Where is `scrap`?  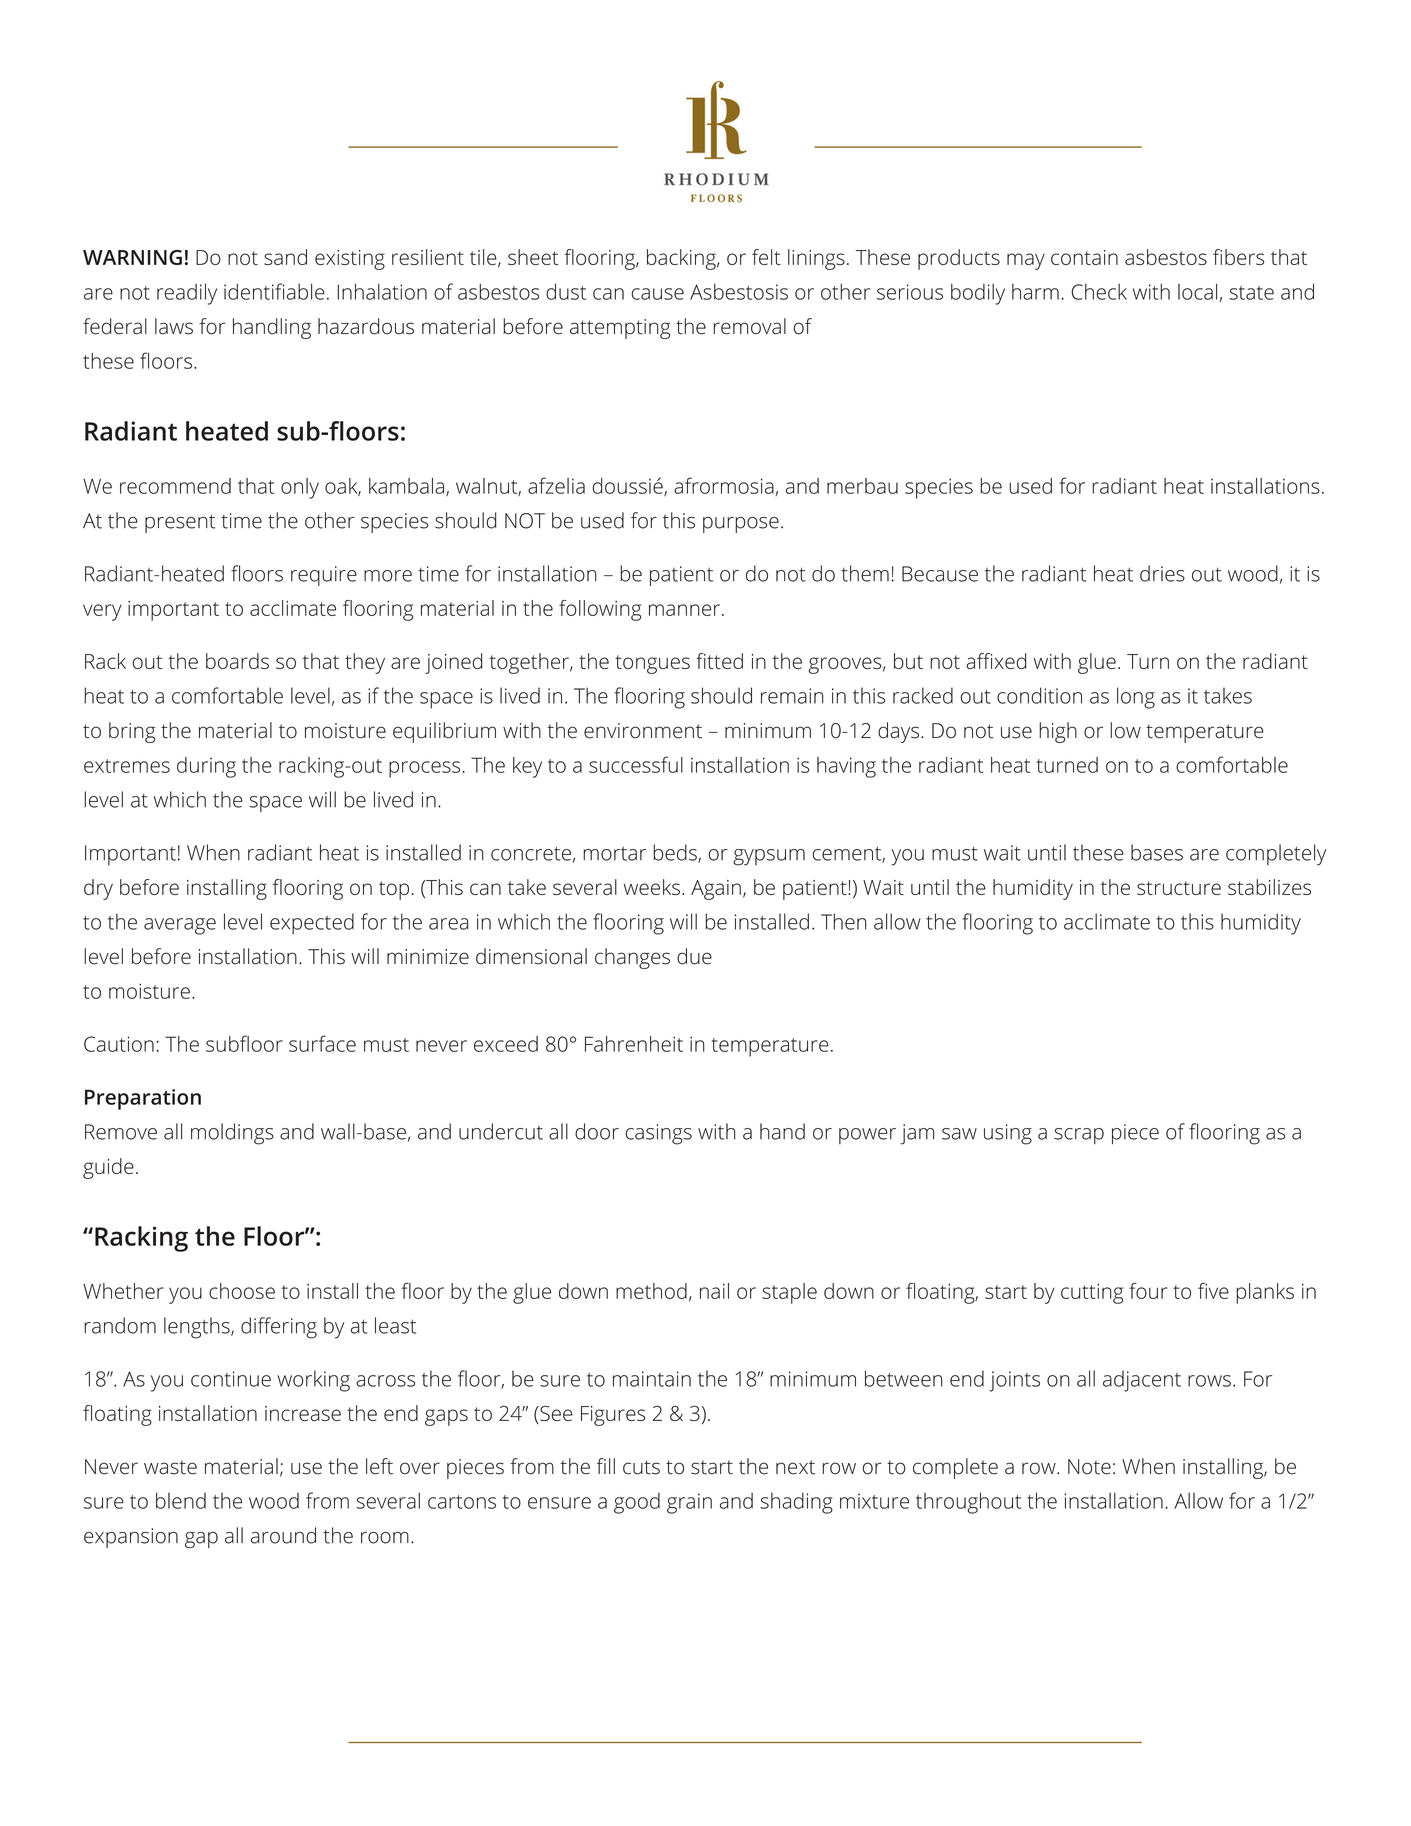 scrap is located at coordinates (1079, 1136).
